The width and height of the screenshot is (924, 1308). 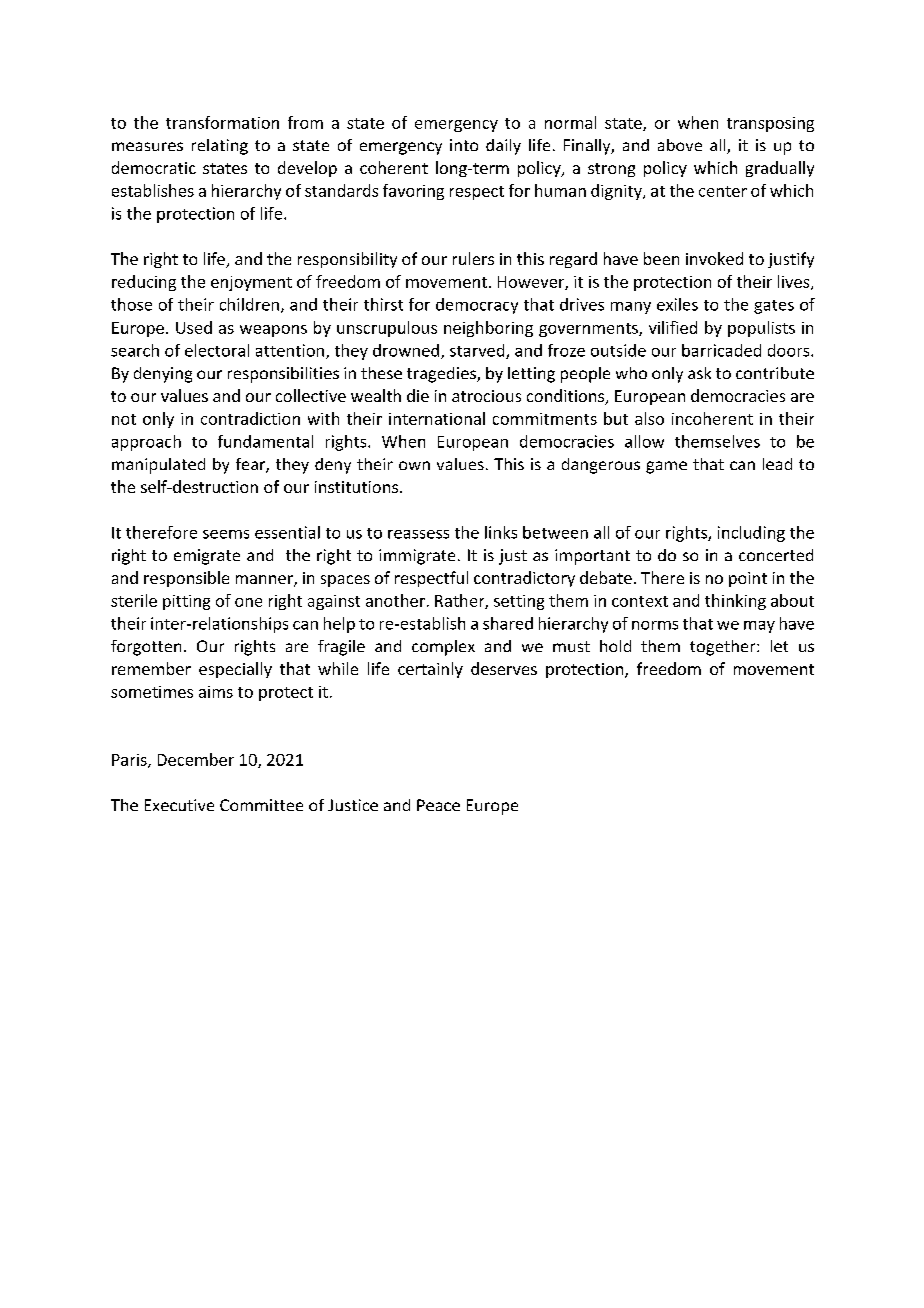 I want to click on emigrate, so click(x=207, y=557).
